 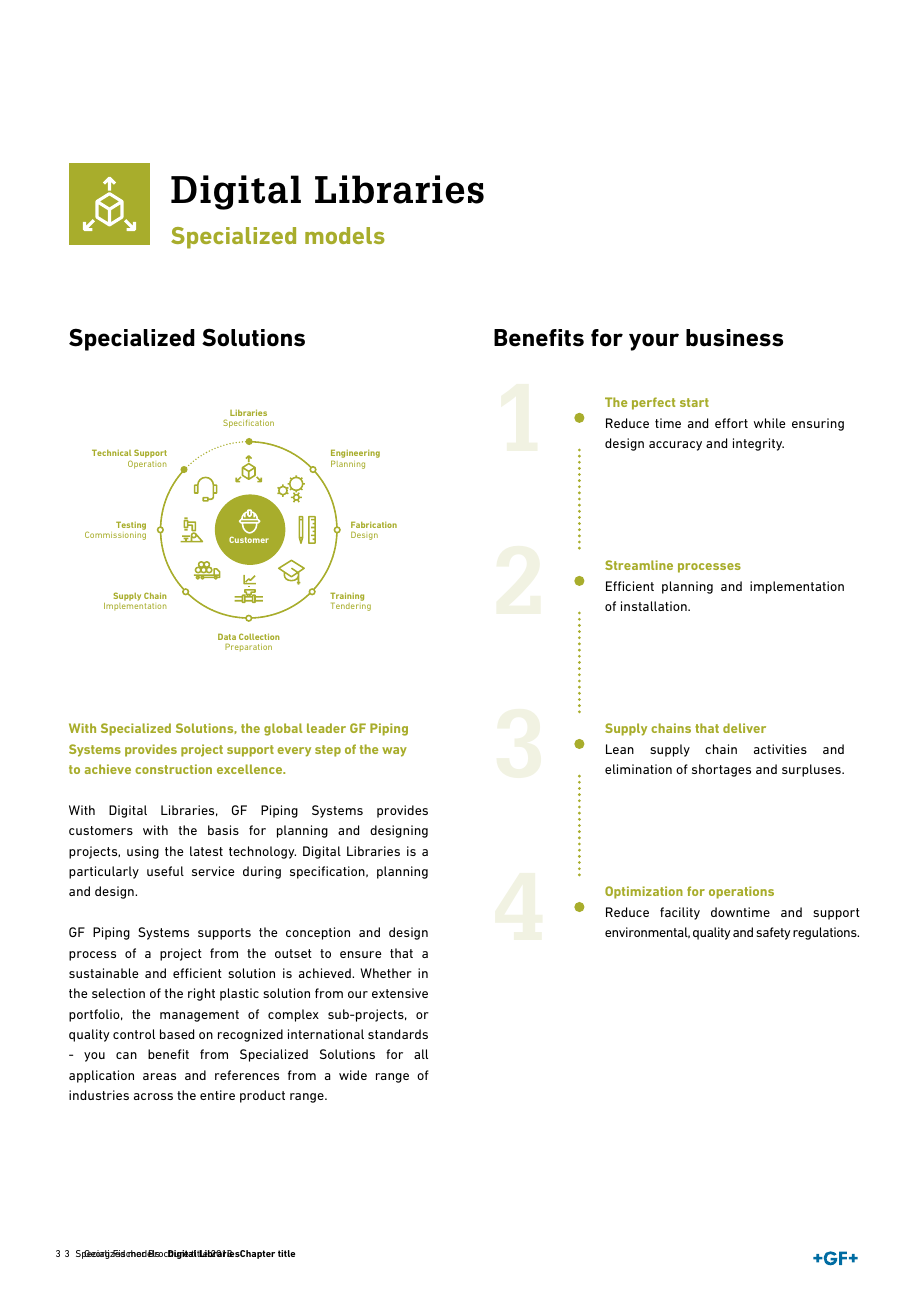 I want to click on safety, so click(x=773, y=933).
